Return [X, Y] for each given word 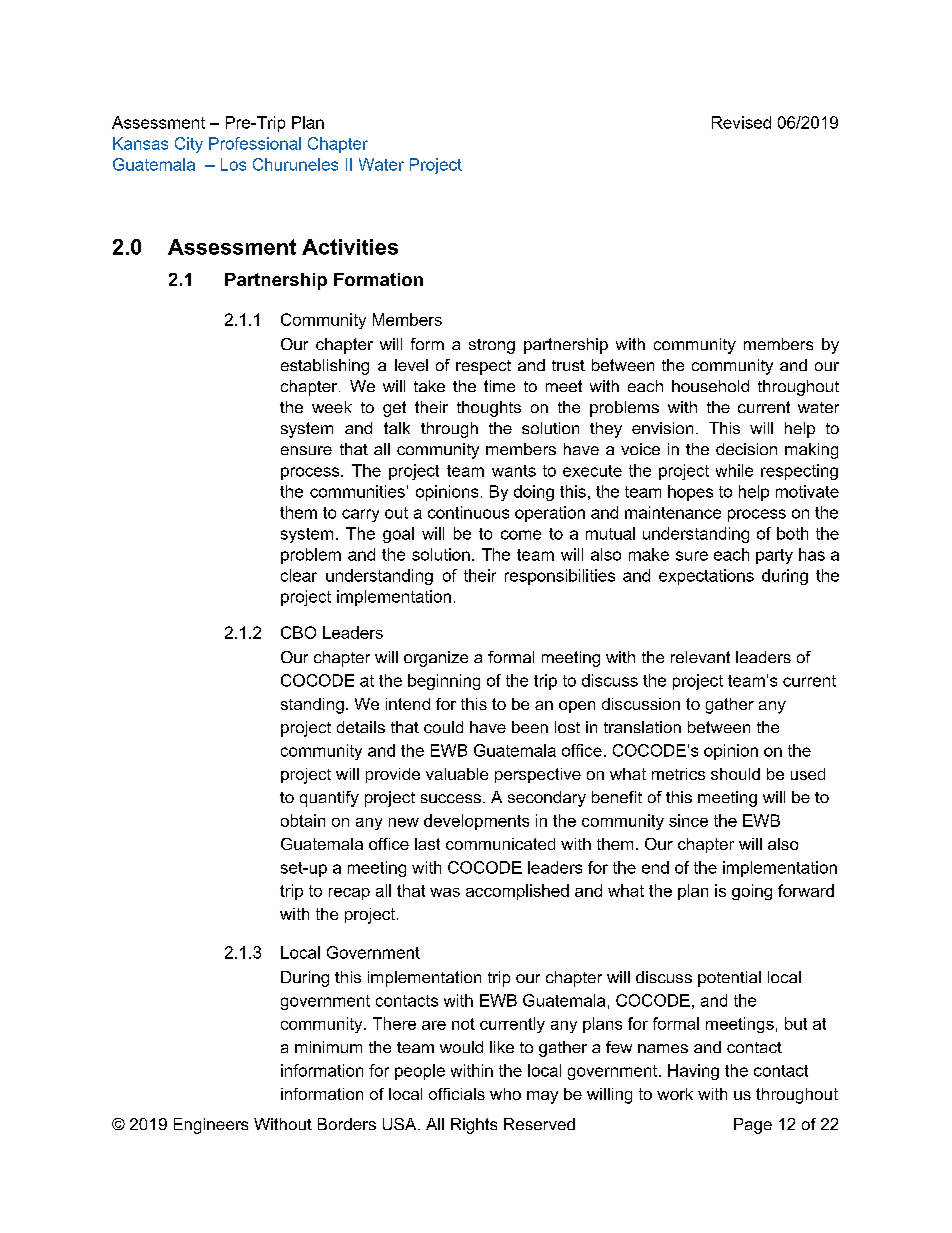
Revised [741, 122]
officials [457, 1094]
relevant [700, 657]
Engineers [211, 1126]
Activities [350, 247]
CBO [298, 632]
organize [436, 659]
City [189, 145]
